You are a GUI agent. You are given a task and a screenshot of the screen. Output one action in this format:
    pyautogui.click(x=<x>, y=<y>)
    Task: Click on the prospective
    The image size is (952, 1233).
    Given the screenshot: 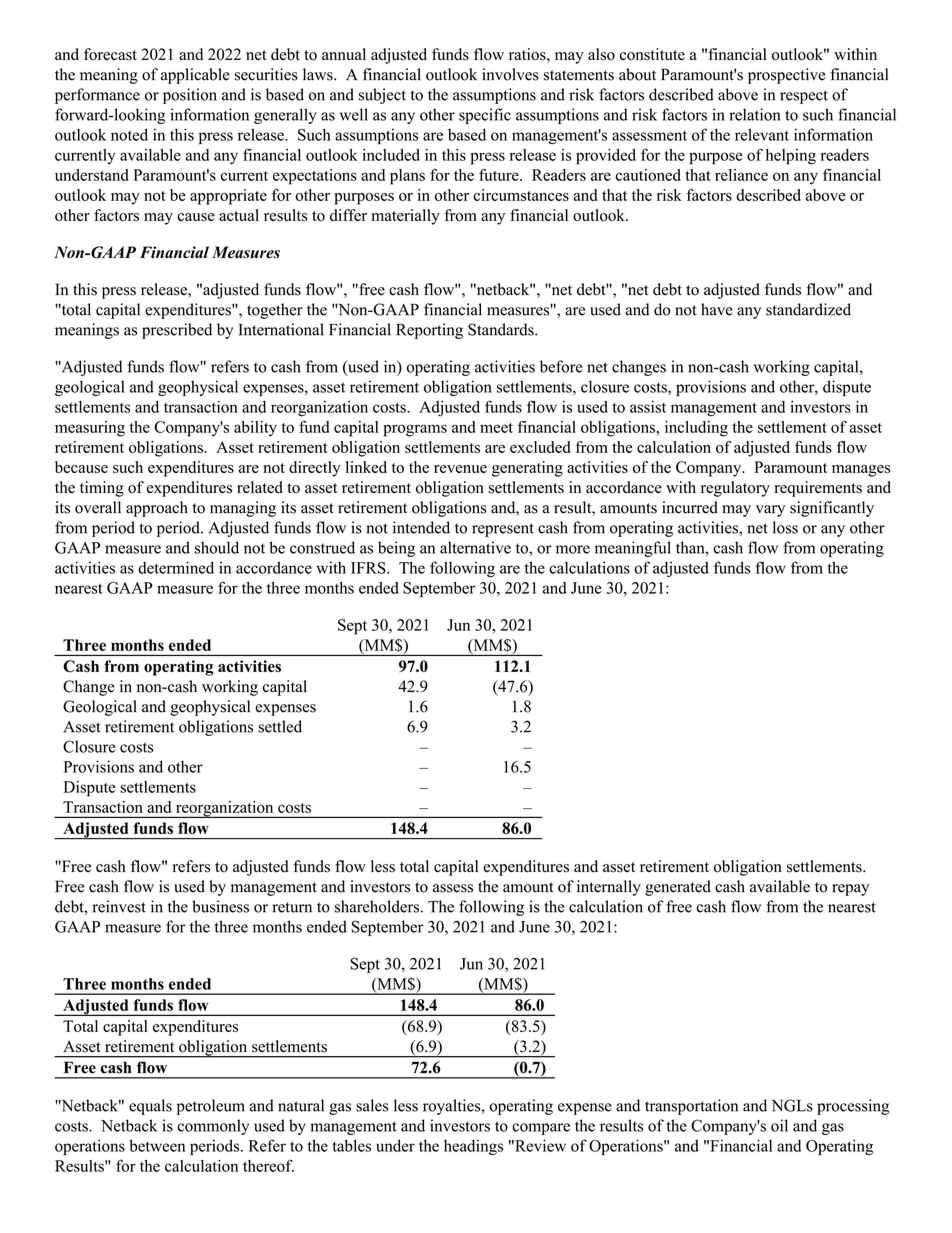 What is the action you would take?
    pyautogui.click(x=786, y=76)
